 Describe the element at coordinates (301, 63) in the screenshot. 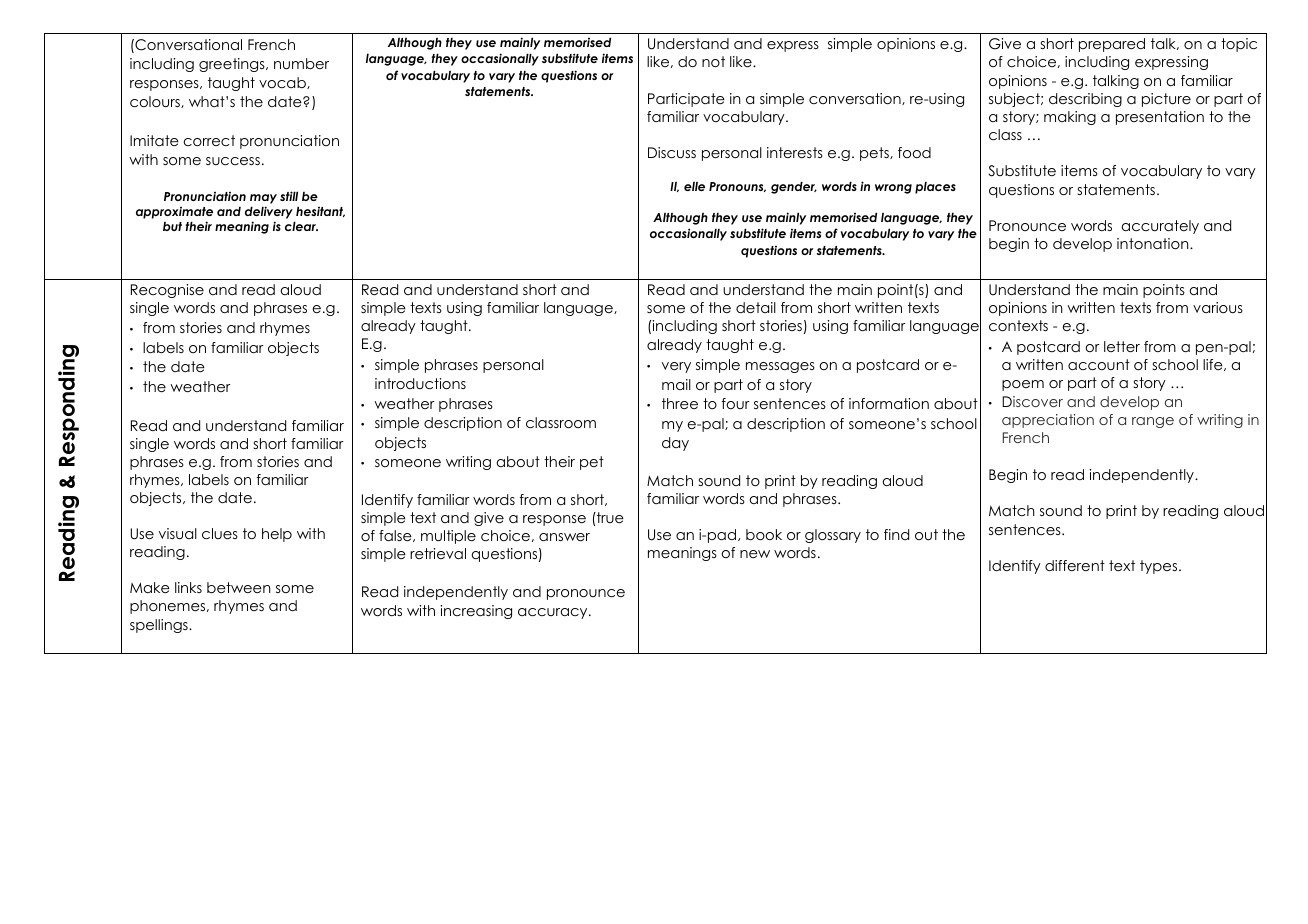

I see `number` at that location.
